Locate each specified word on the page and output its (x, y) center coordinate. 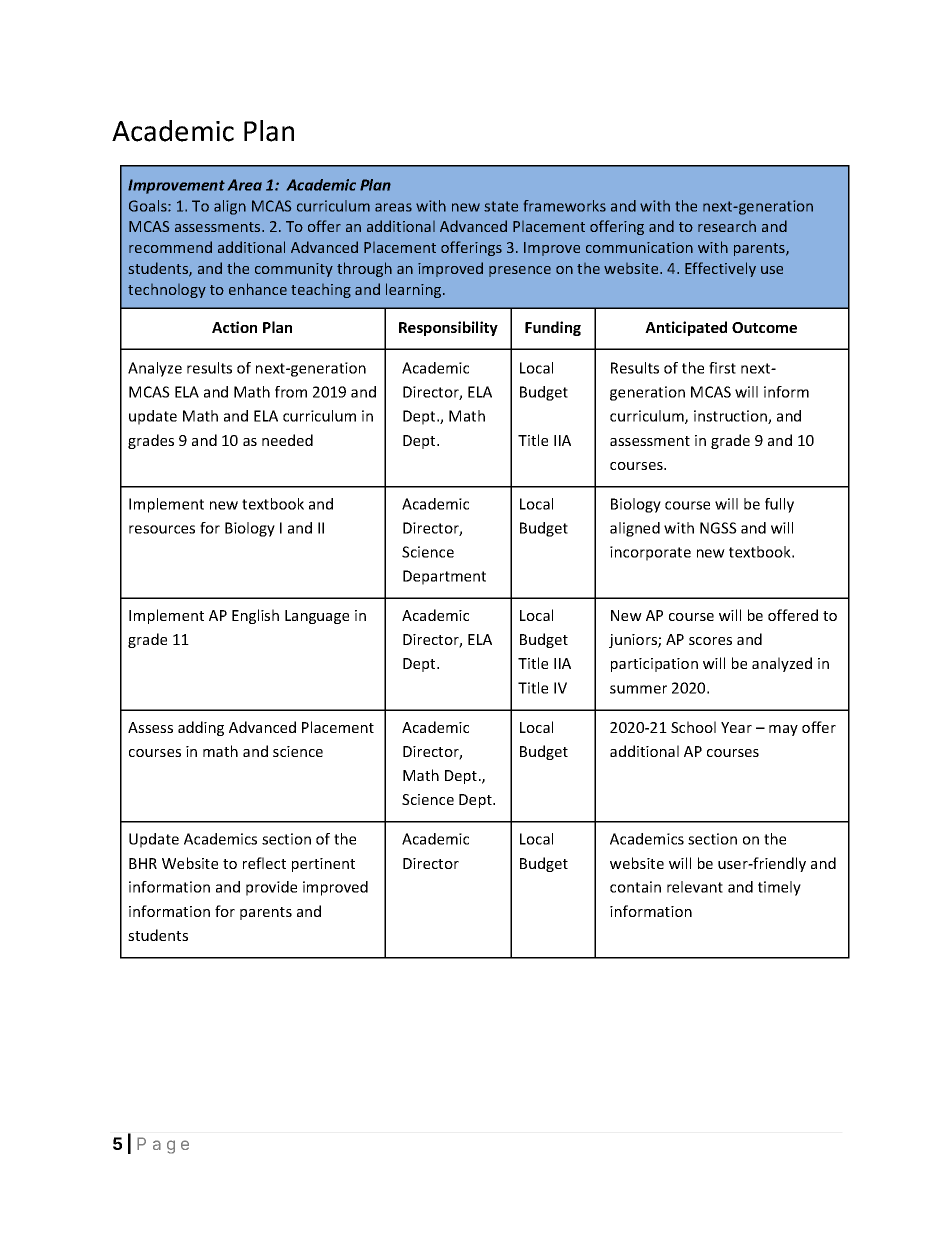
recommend (170, 247)
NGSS (718, 528)
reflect (264, 863)
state (501, 206)
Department (444, 577)
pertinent (323, 865)
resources (162, 529)
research (727, 226)
